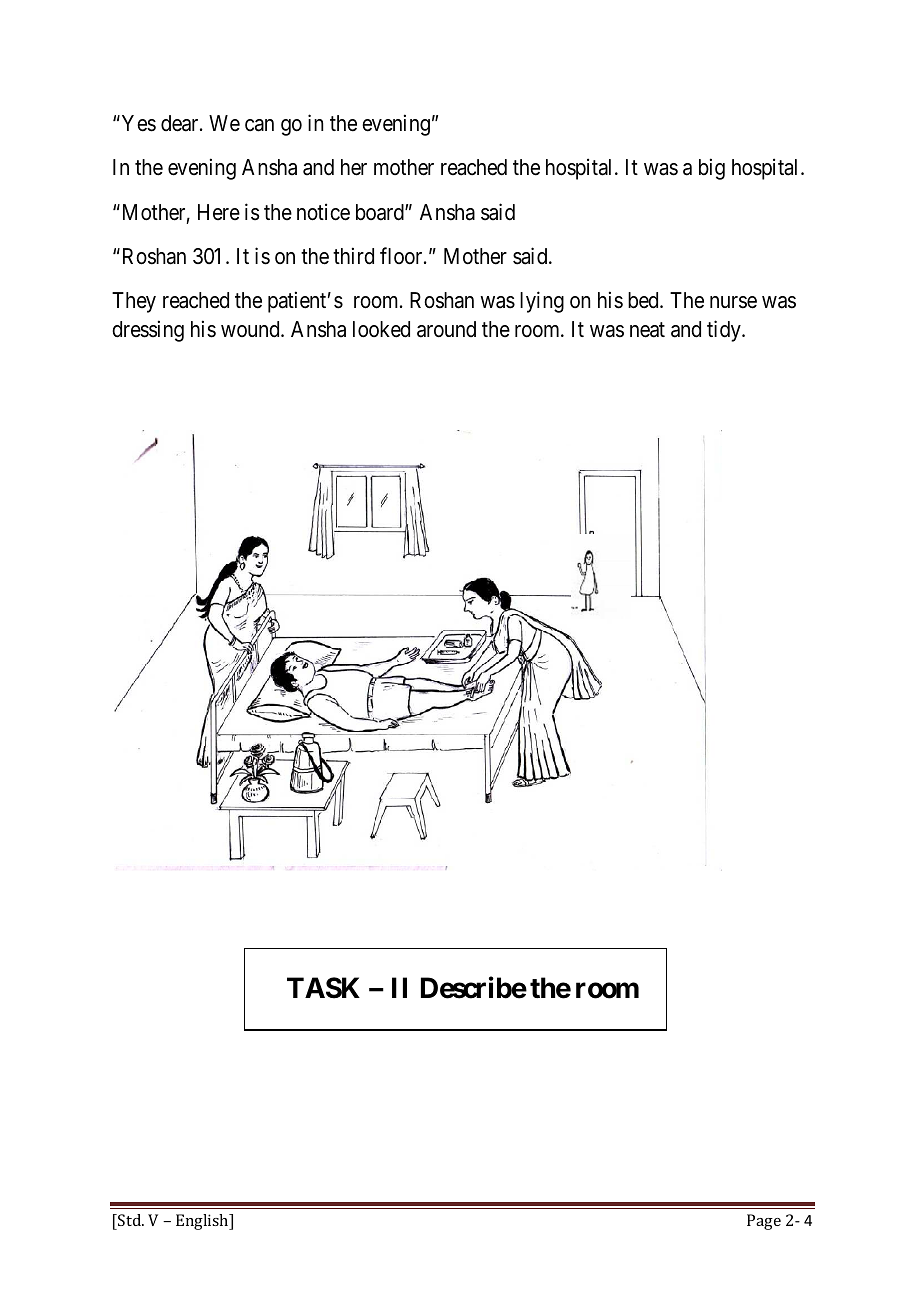  I want to click on tidy, so click(725, 331).
